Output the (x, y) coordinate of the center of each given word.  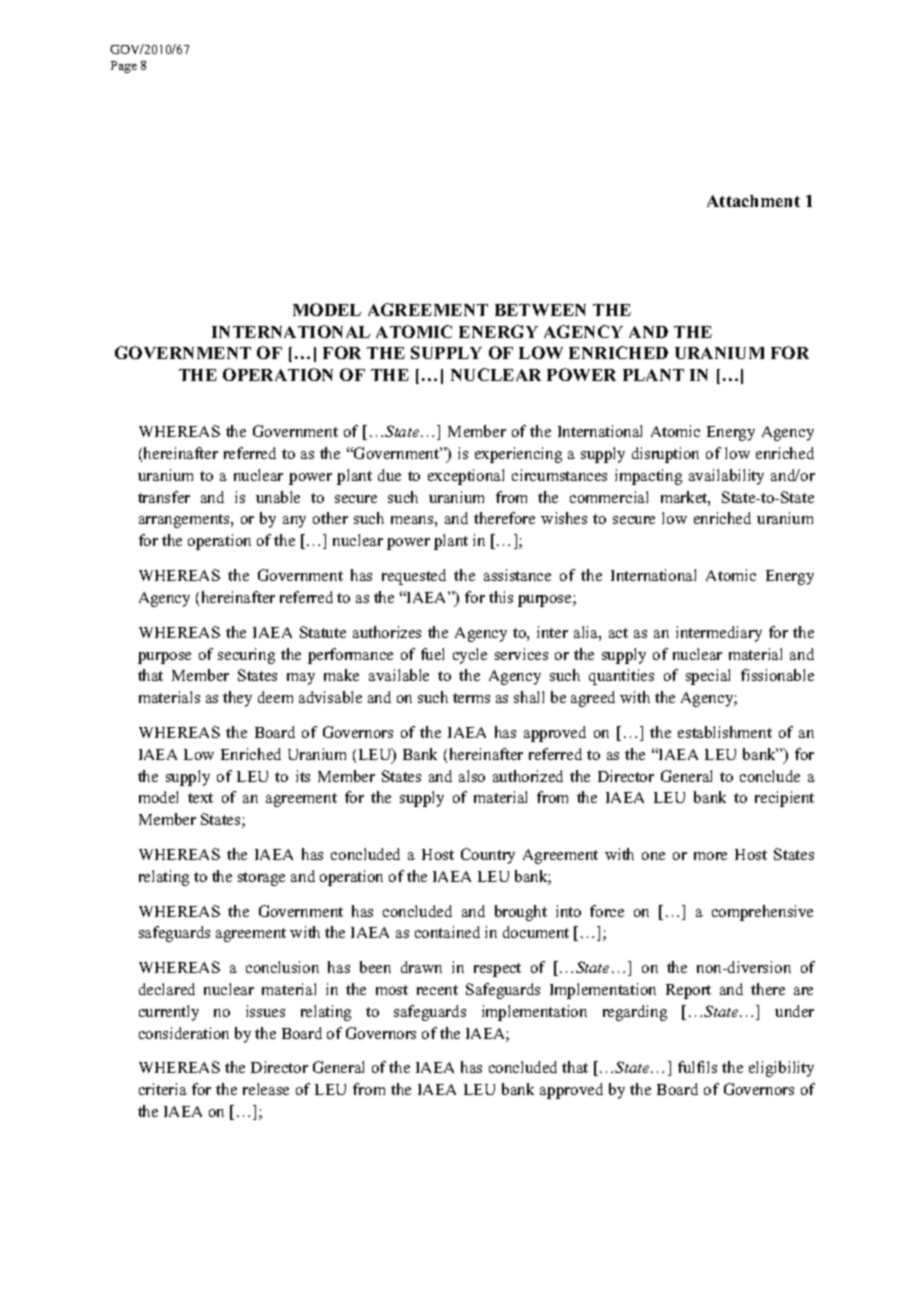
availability (726, 477)
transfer (164, 497)
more (710, 856)
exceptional (466, 477)
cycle (470, 656)
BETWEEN (540, 310)
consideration (184, 1033)
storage (261, 879)
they (237, 699)
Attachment (753, 201)
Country (488, 856)
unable (278, 497)
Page (124, 67)
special (708, 677)
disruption (665, 455)
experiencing (518, 455)
